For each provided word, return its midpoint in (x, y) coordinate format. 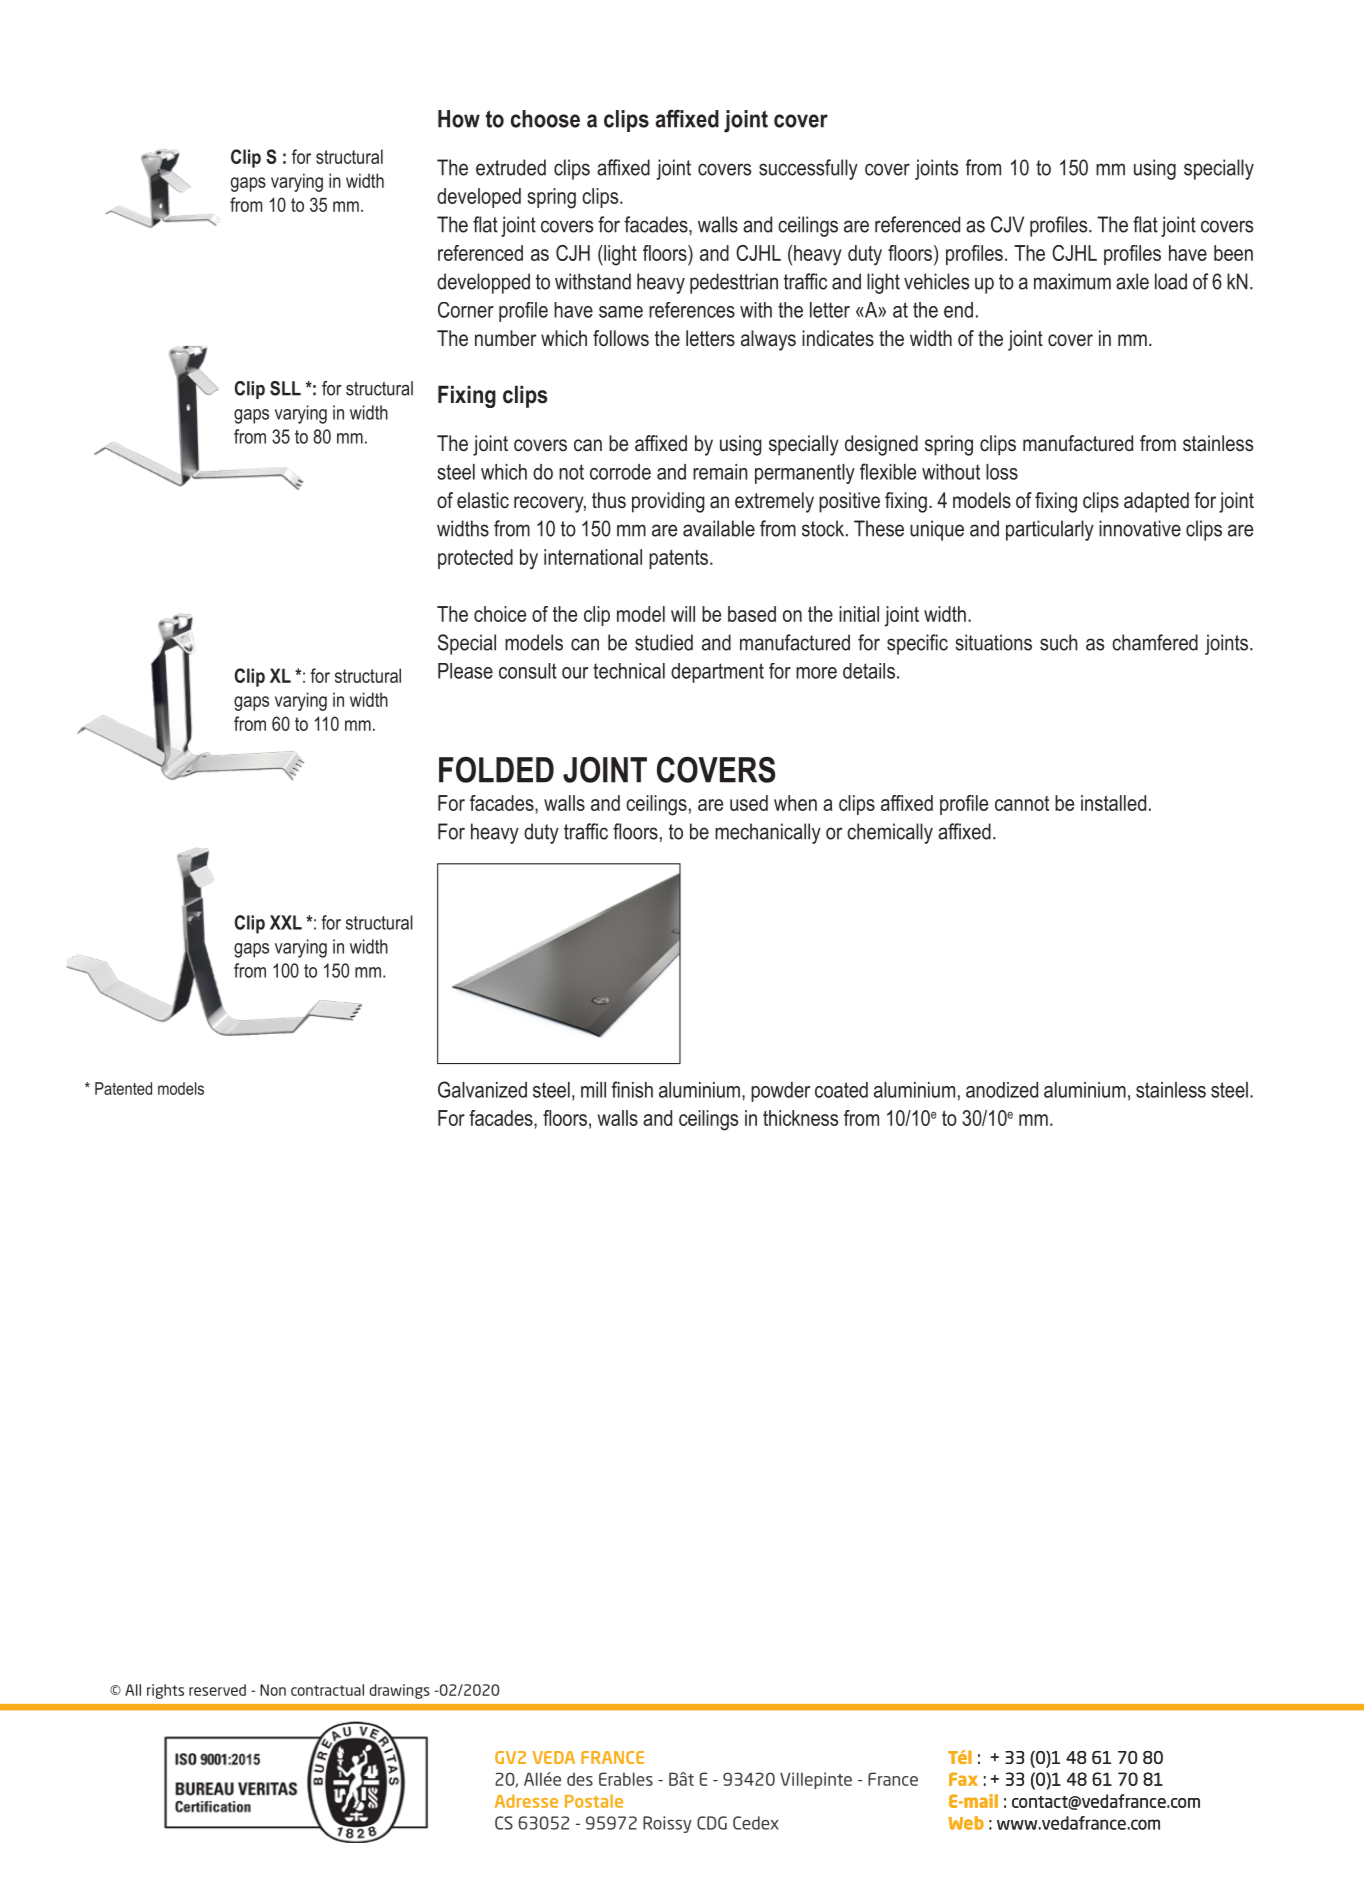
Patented (123, 1088)
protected (475, 559)
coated (841, 1090)
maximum (1072, 281)
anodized (1002, 1090)
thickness (800, 1118)
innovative (1140, 528)
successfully (808, 169)
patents (680, 559)
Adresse (526, 1801)
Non (273, 1690)
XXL (286, 922)
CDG (712, 1823)
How (459, 119)
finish (632, 1089)
